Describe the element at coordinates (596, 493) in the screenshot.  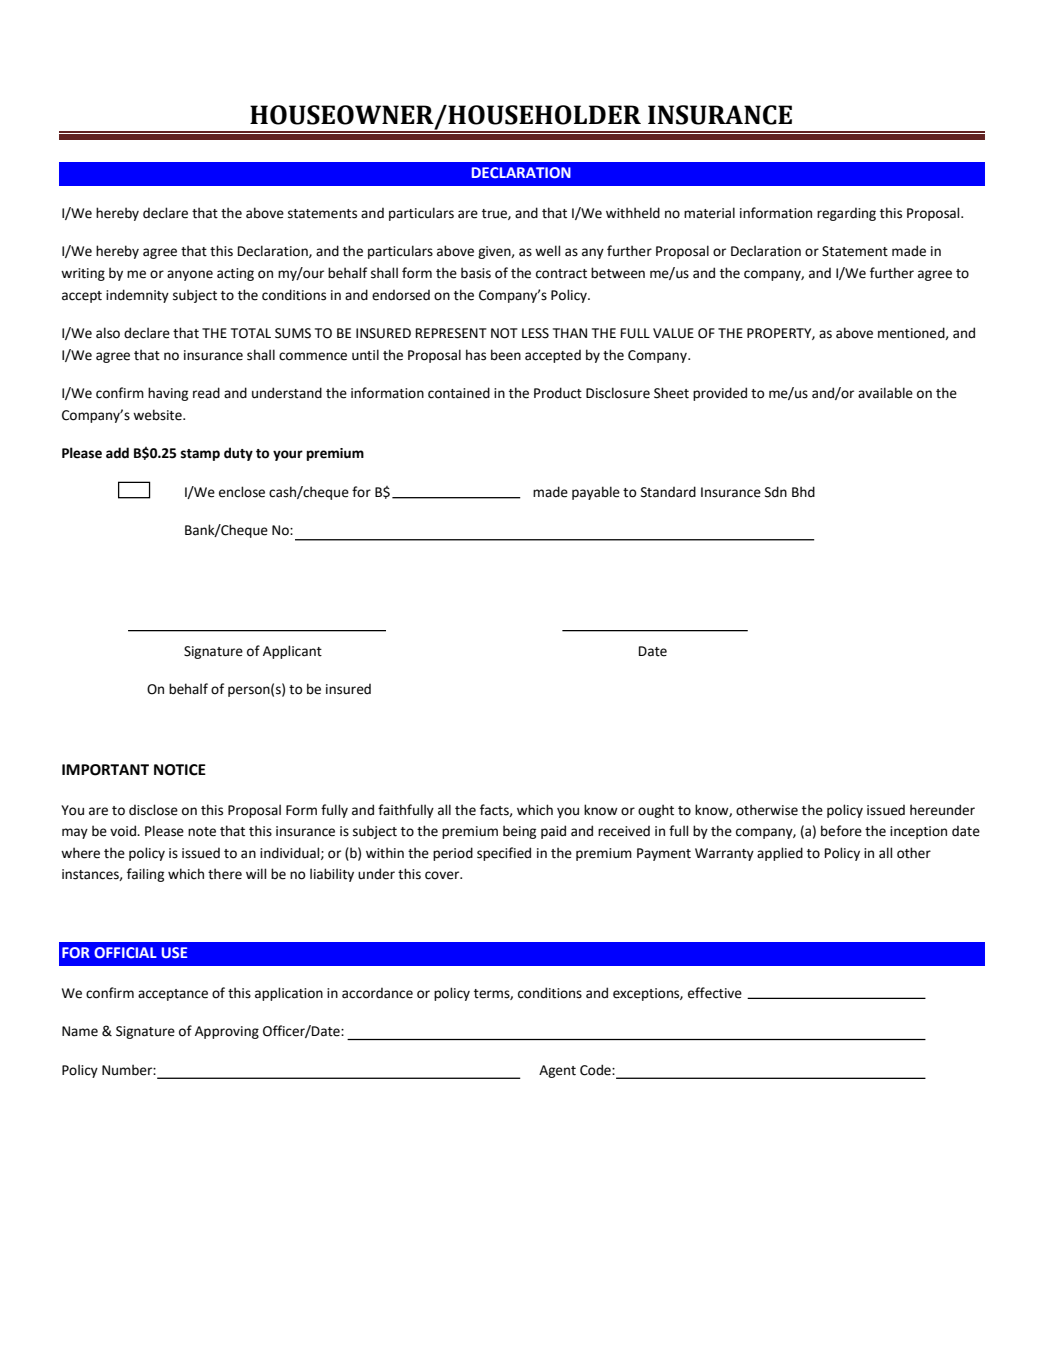
I see `payable` at that location.
